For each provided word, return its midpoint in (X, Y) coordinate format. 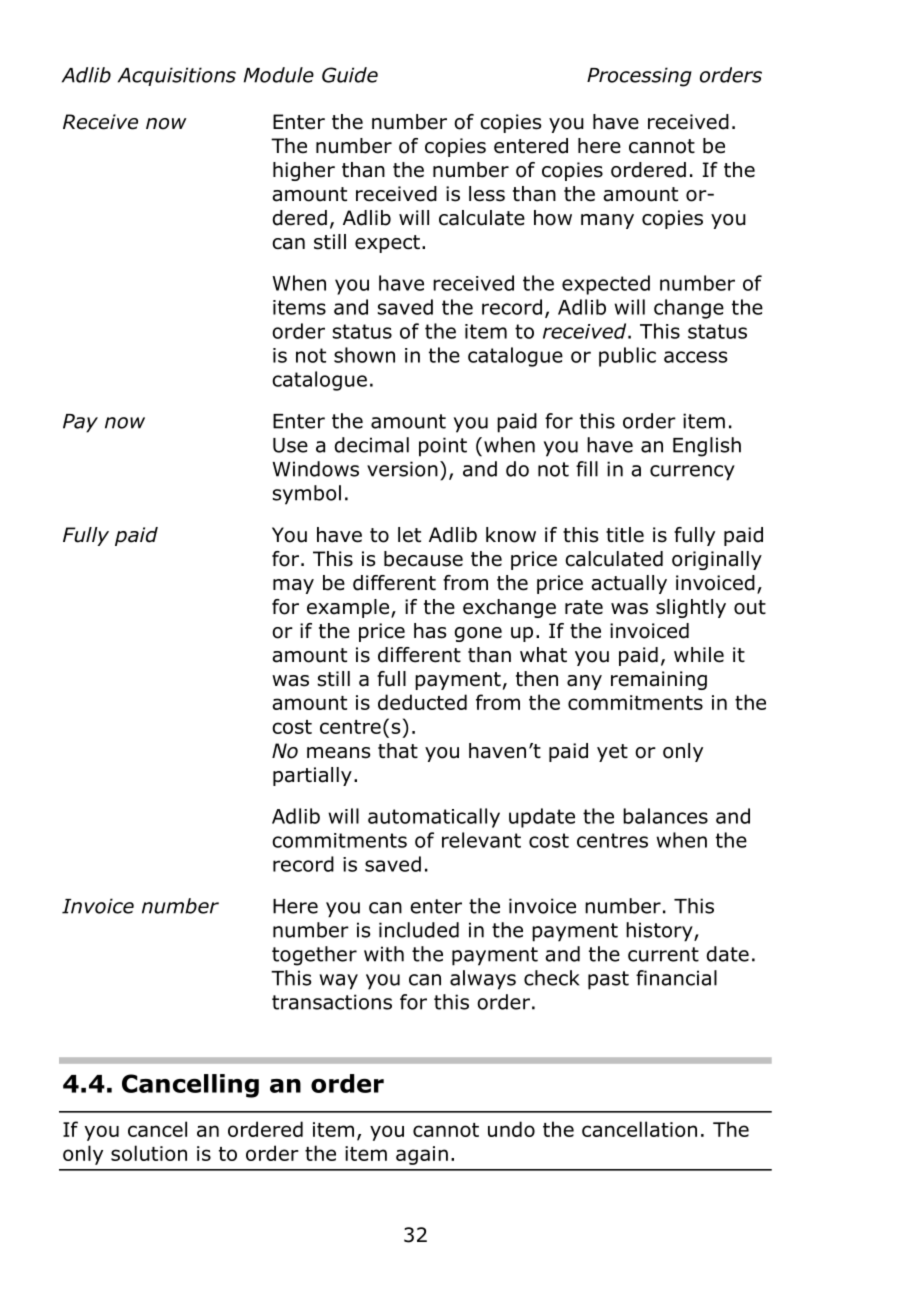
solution (149, 1153)
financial (676, 978)
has (430, 631)
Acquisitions (177, 76)
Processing (639, 77)
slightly (691, 608)
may (293, 586)
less (487, 194)
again (422, 1155)
